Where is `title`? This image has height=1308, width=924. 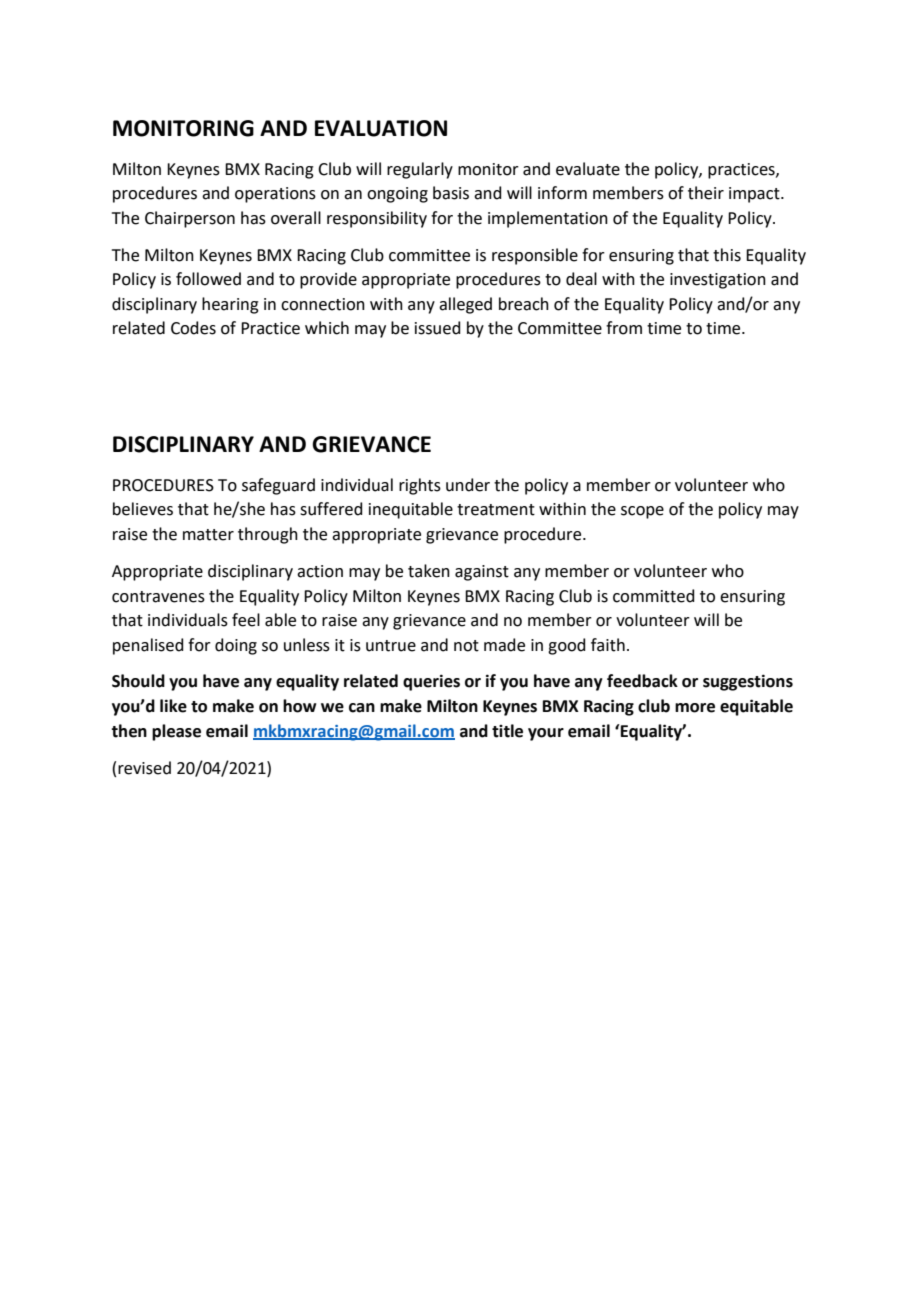 title is located at coordinates (507, 731).
